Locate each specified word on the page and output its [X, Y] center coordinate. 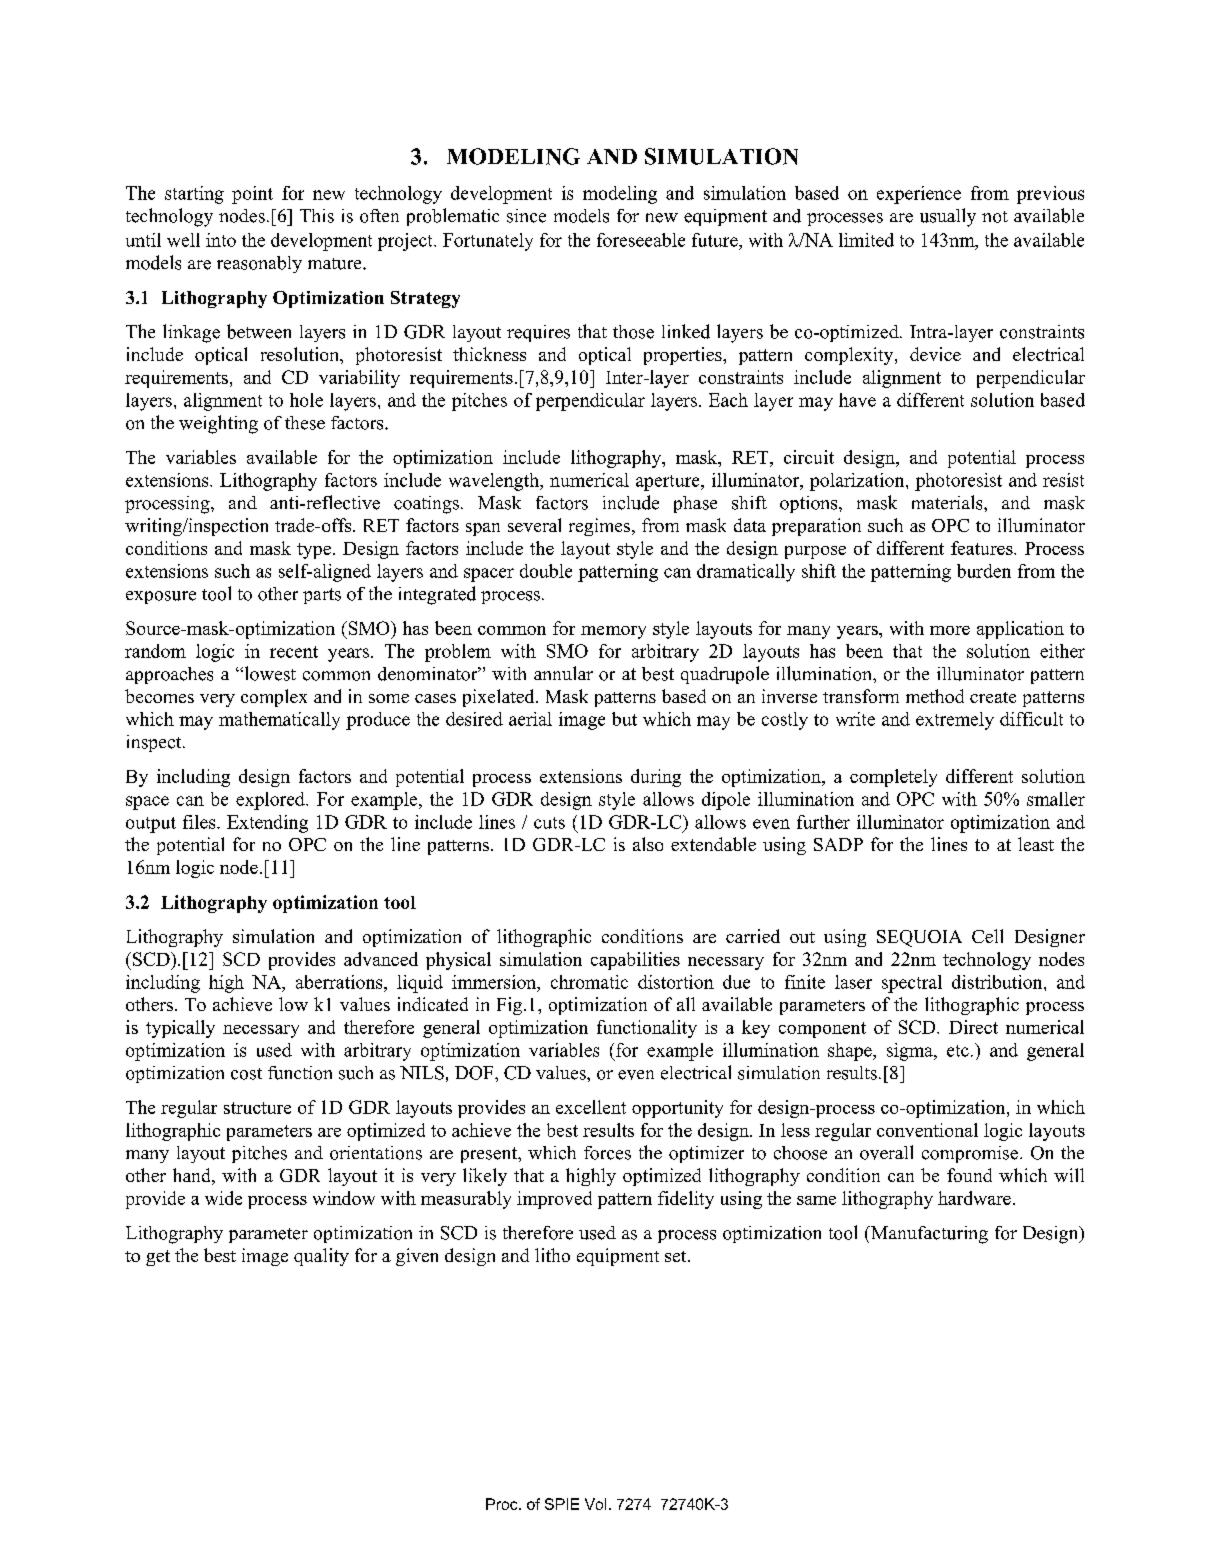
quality [321, 1257]
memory [613, 632]
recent [294, 652]
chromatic [589, 982]
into [221, 240]
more [950, 630]
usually [948, 217]
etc [958, 1051]
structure [257, 1108]
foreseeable [641, 240]
